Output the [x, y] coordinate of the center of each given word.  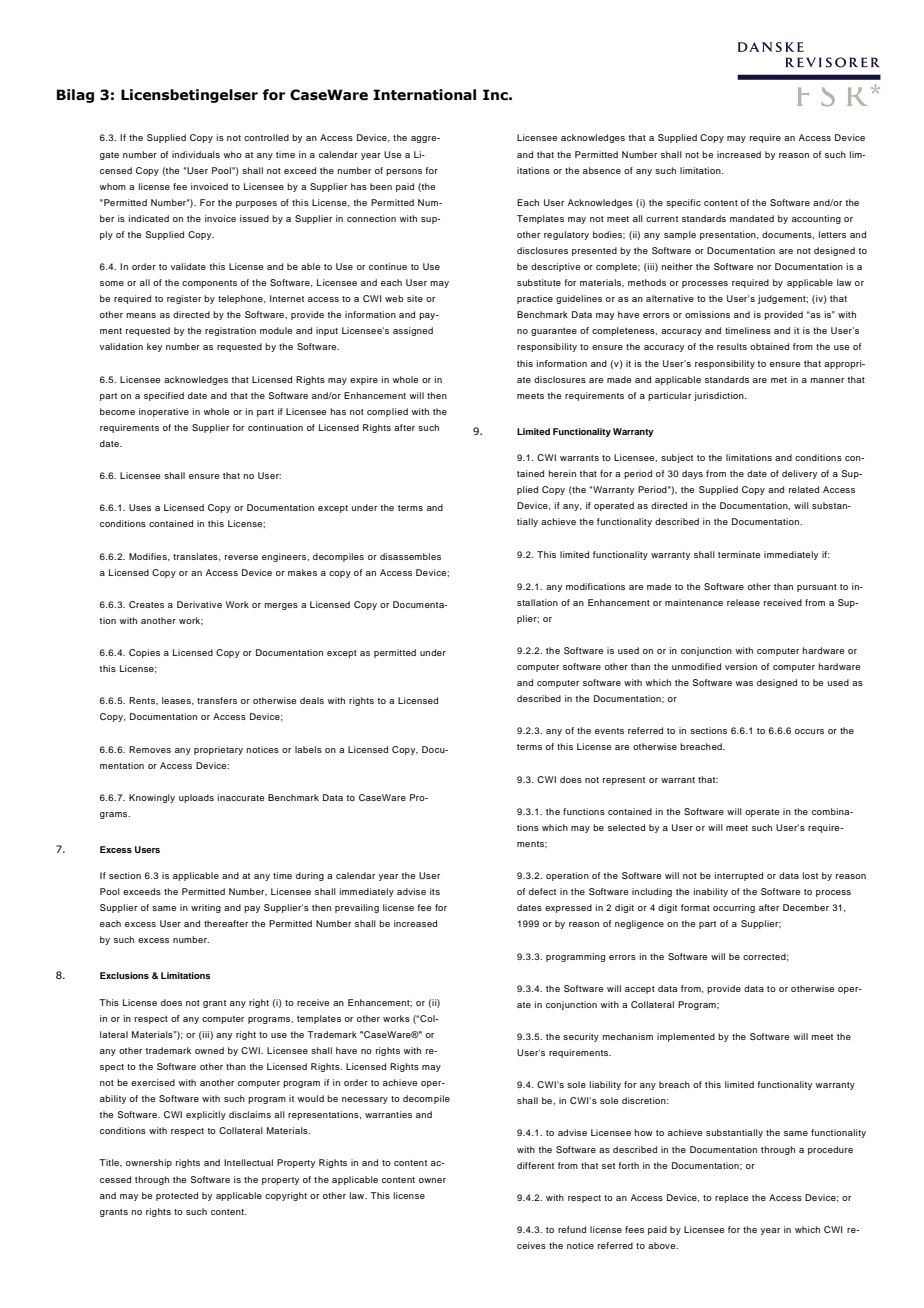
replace [731, 1198]
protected [177, 1196]
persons [404, 172]
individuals [196, 154]
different [535, 1165]
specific [683, 203]
